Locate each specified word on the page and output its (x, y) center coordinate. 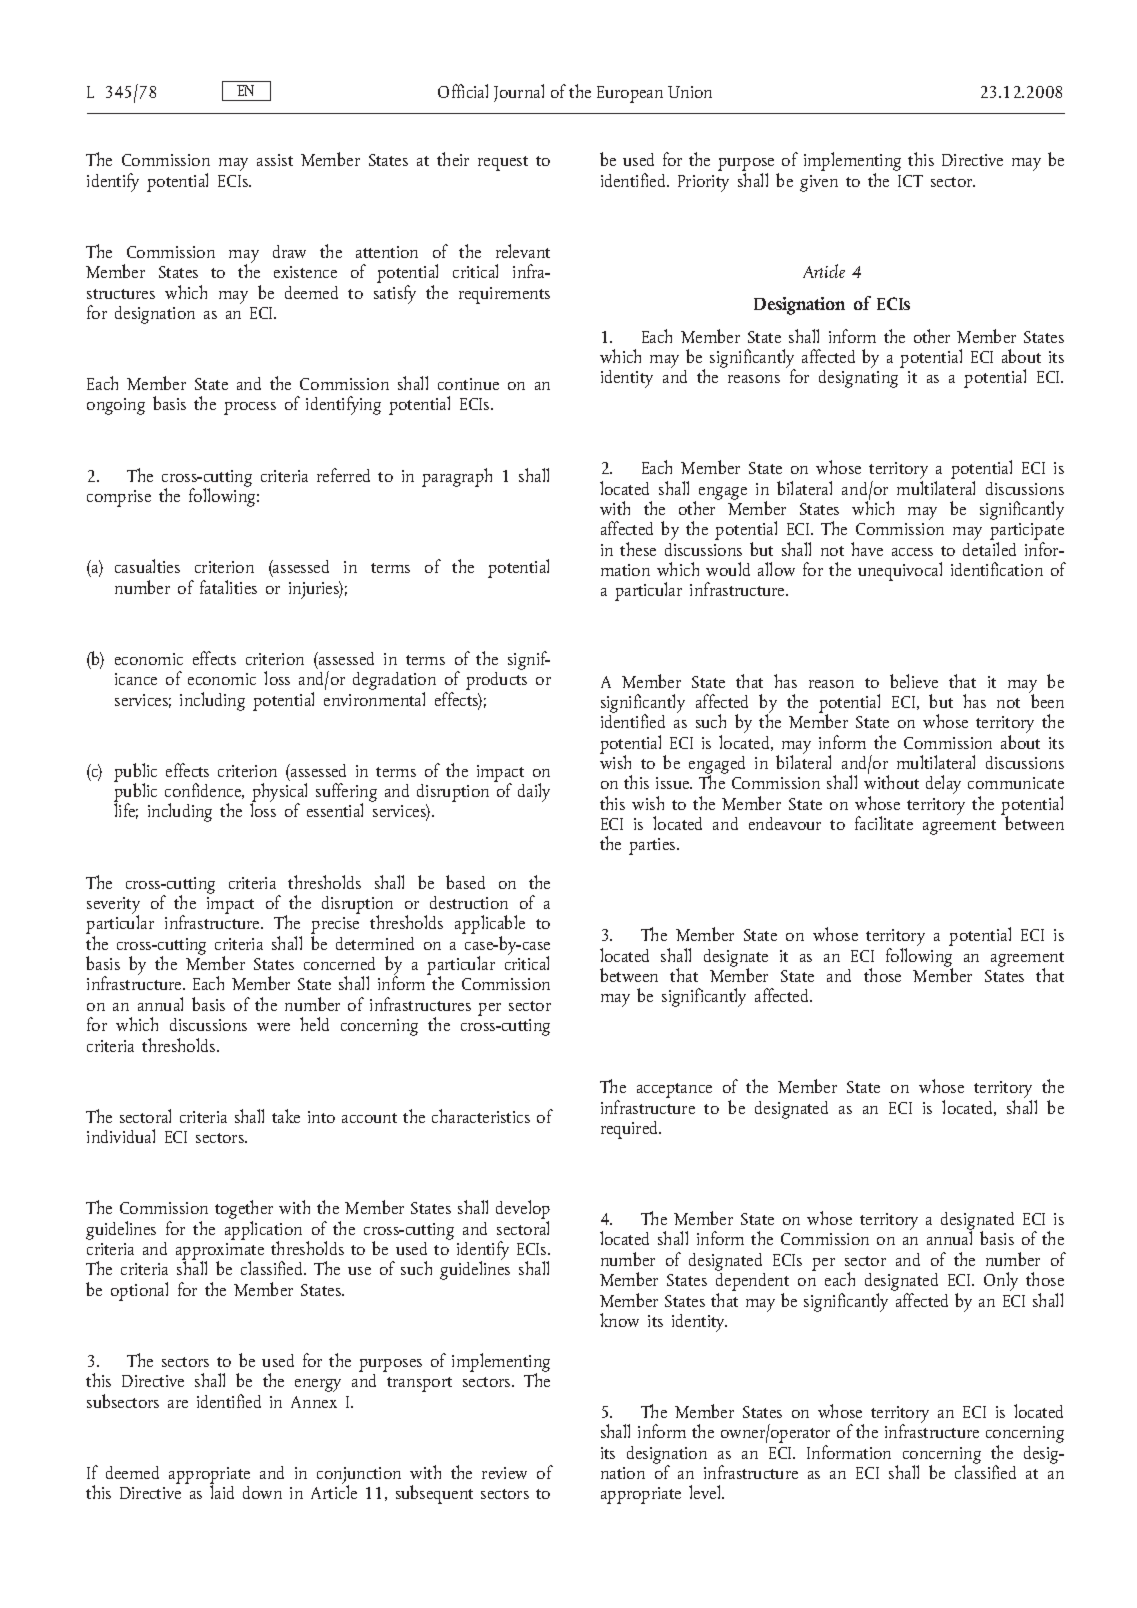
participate (1027, 533)
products (496, 679)
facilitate (884, 823)
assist (275, 160)
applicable (490, 926)
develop (523, 1211)
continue (468, 384)
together (244, 1211)
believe (914, 681)
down (262, 1492)
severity (113, 907)
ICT (910, 181)
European (630, 94)
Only (1001, 1281)
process (250, 408)
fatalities (228, 587)
